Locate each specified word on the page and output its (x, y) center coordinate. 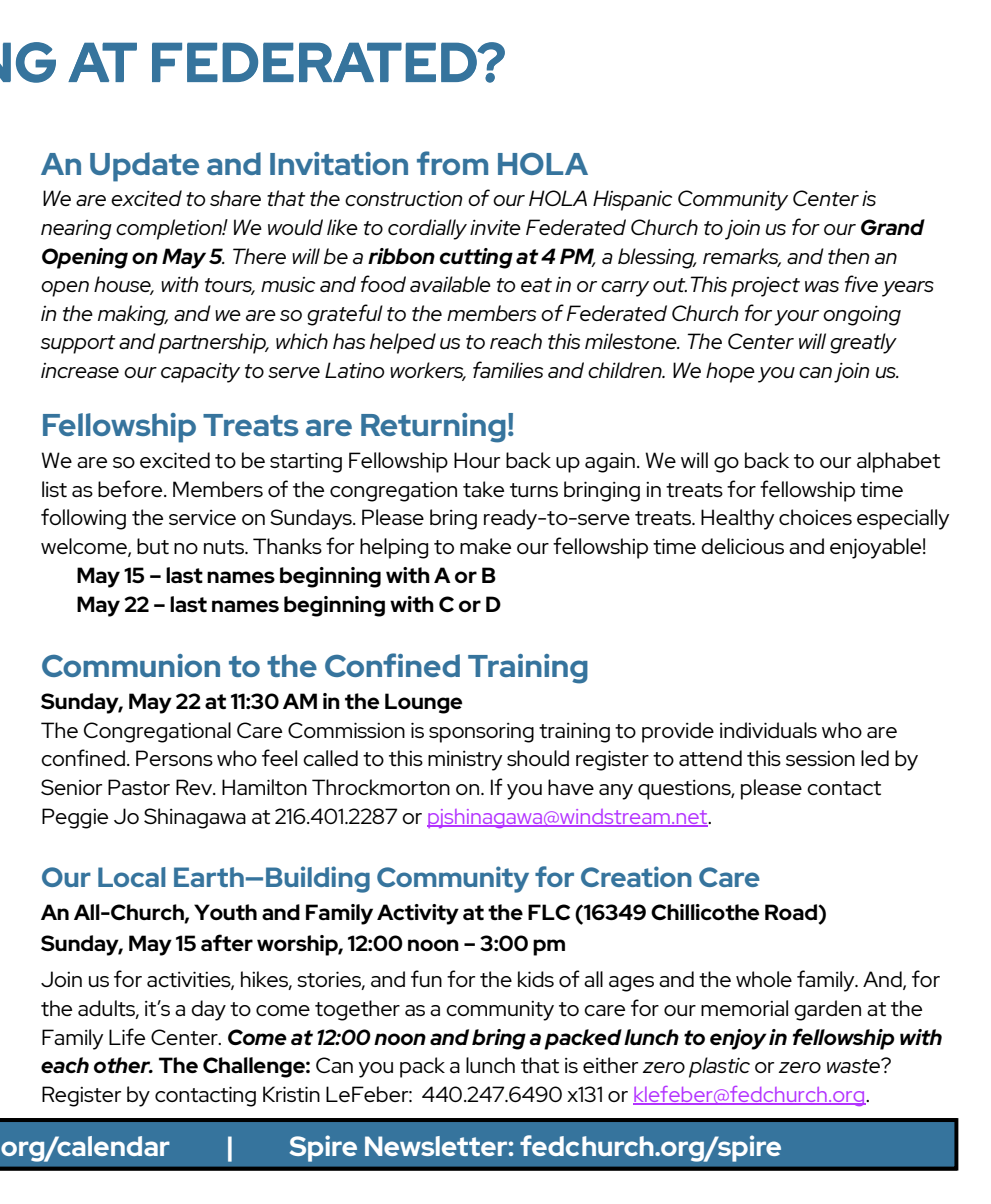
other (123, 1065)
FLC (549, 912)
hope (730, 372)
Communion (131, 665)
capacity (200, 372)
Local (132, 877)
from (452, 163)
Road (792, 912)
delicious (742, 546)
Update (144, 167)
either (610, 1065)
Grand (893, 227)
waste (855, 1065)
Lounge (423, 703)
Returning (433, 428)
